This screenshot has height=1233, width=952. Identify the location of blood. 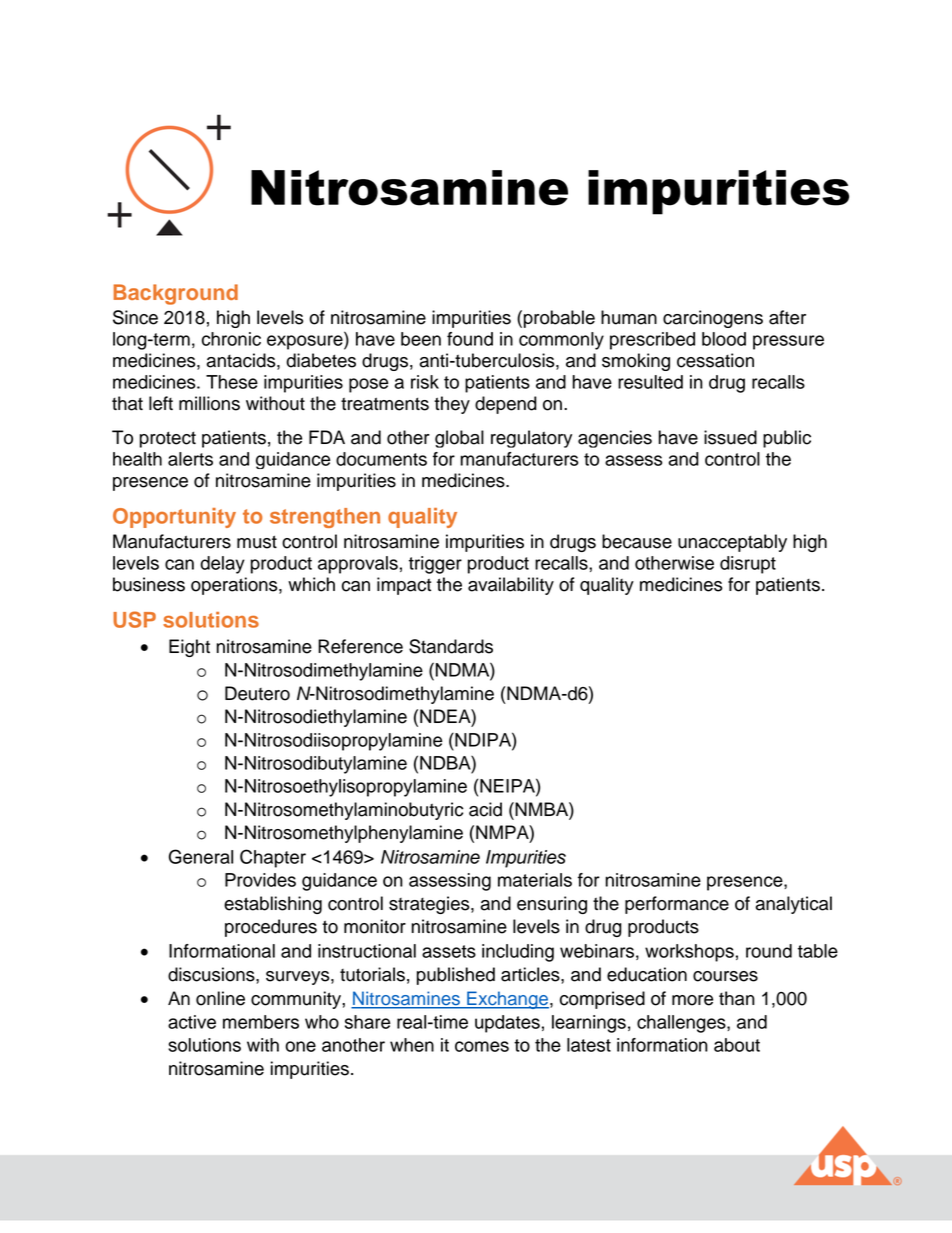
(724, 339).
